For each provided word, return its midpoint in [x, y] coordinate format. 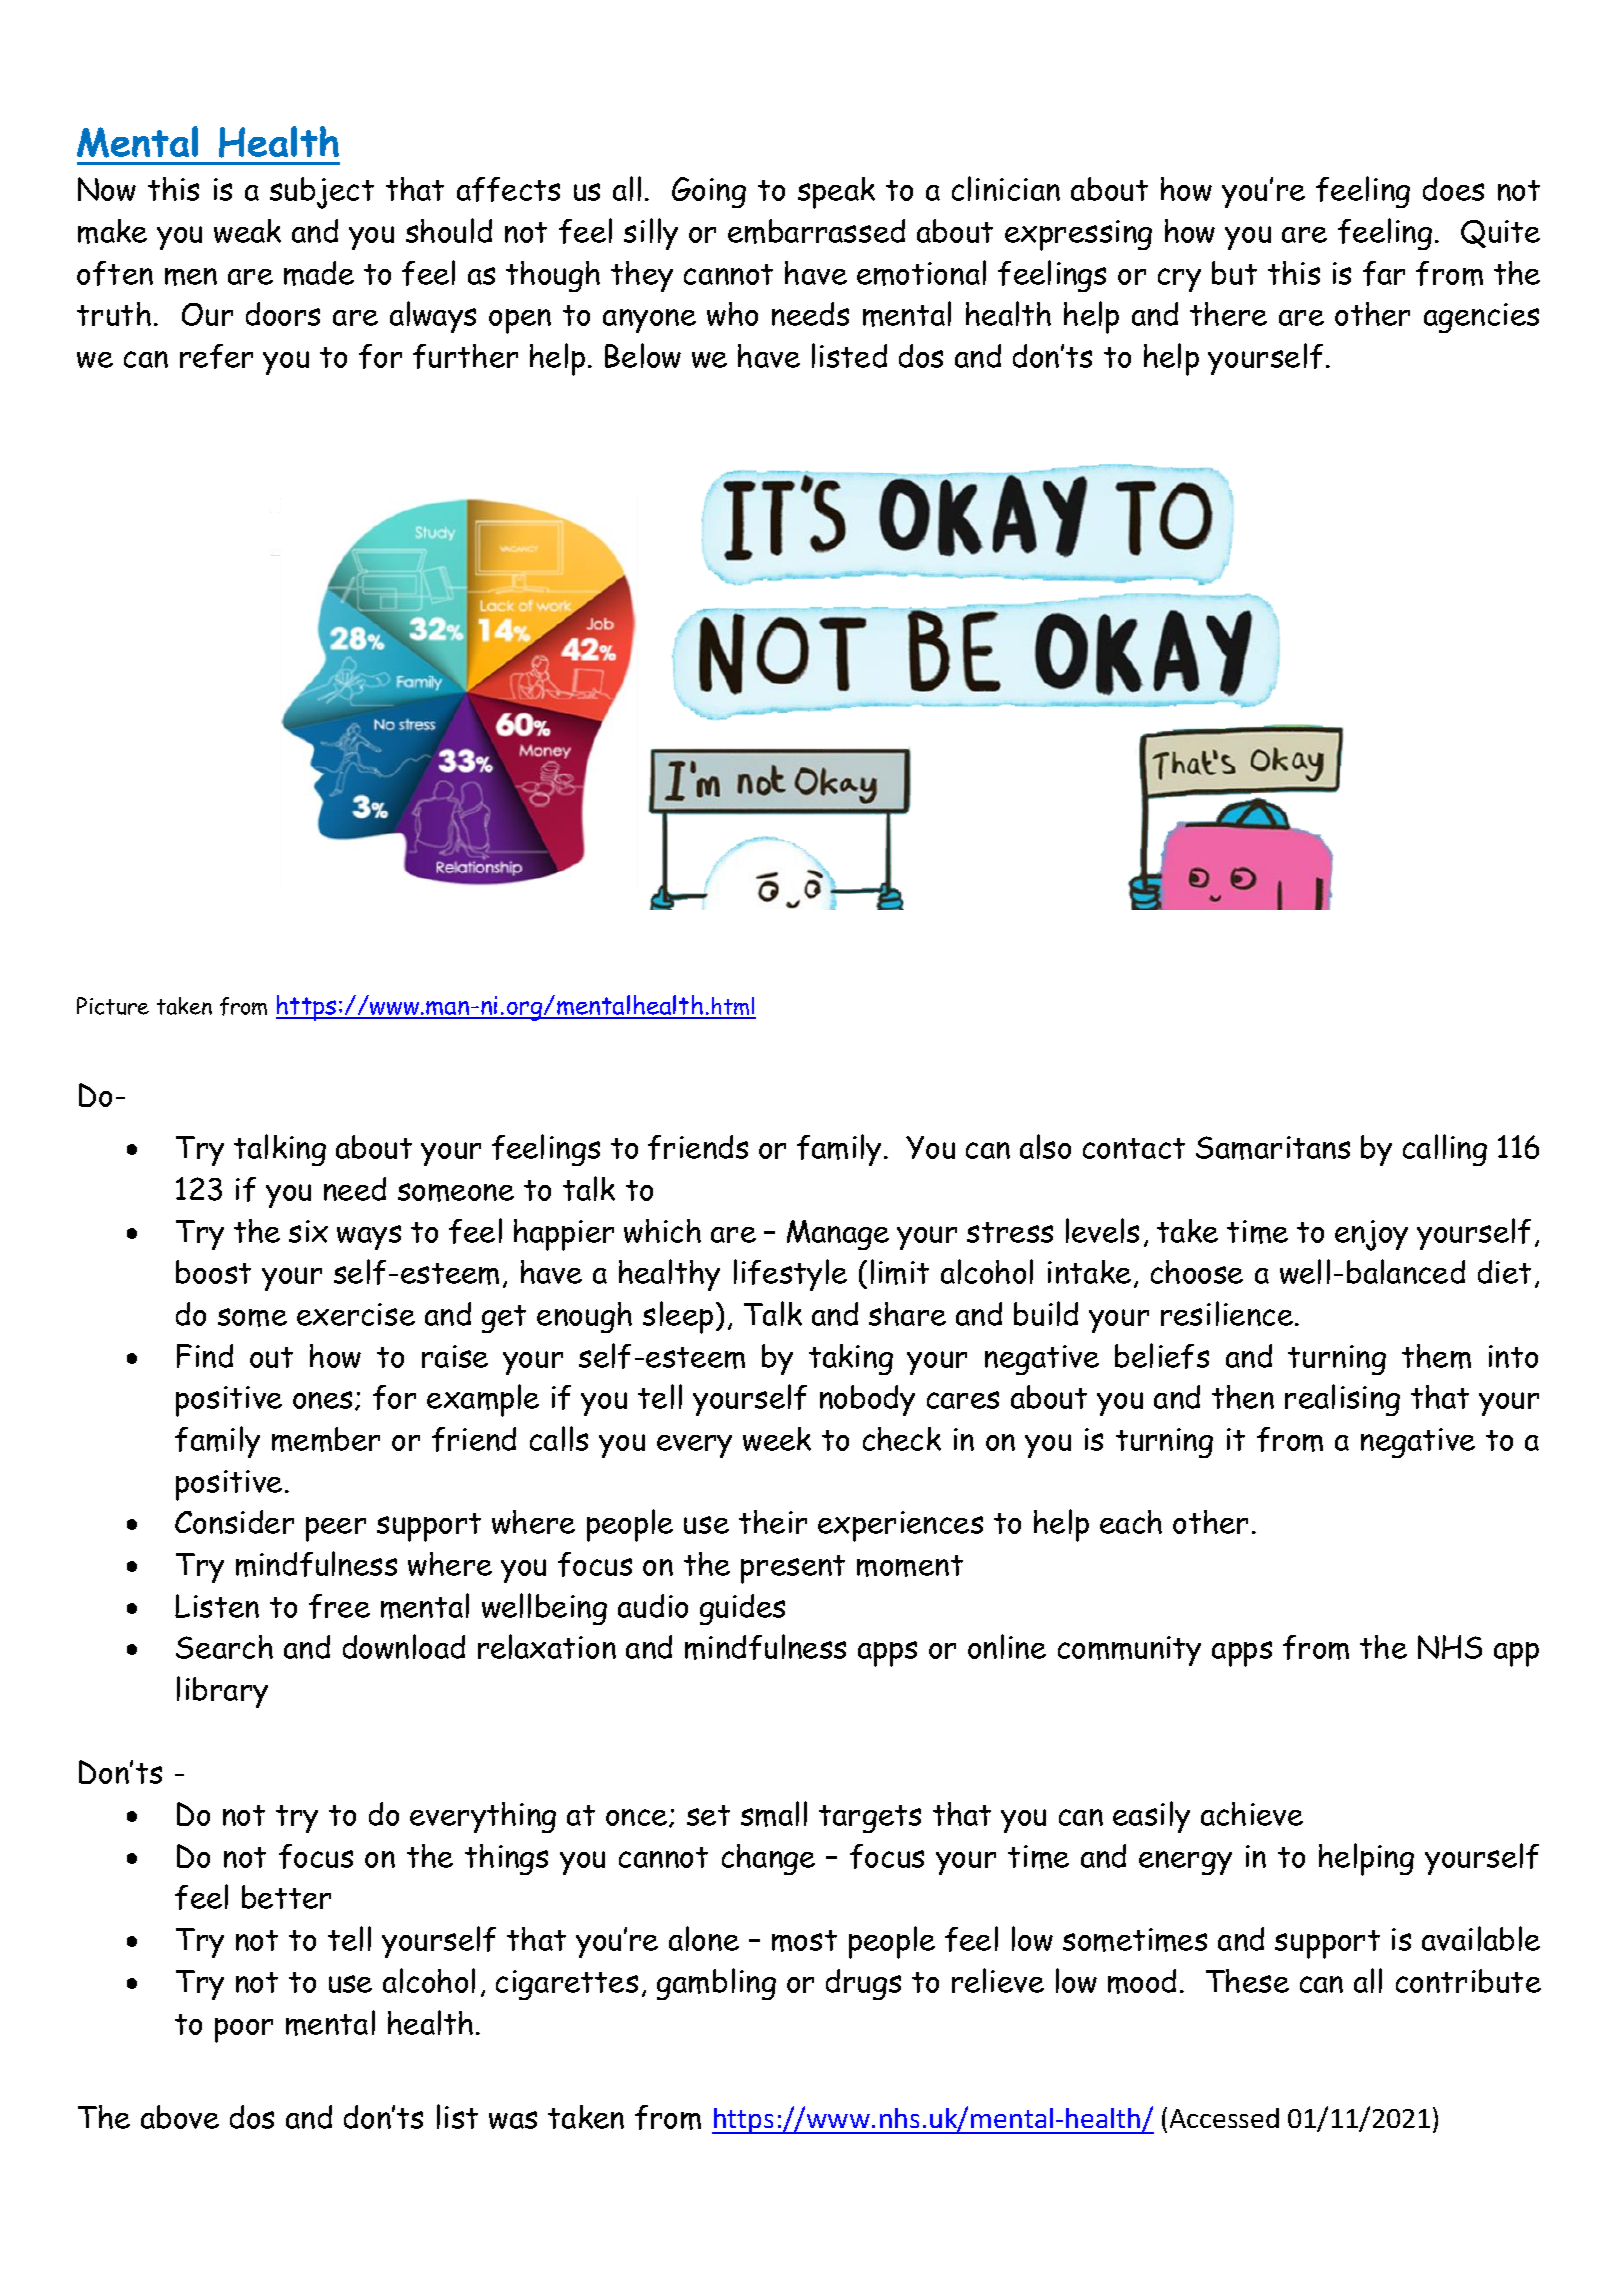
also [1045, 1146]
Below [643, 355]
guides [742, 1609]
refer [216, 356]
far [1384, 273]
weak [247, 231]
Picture [113, 1006]
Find [205, 1356]
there [1228, 314]
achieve [1252, 1814]
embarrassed [816, 231]
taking [851, 1359]
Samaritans [1273, 1148]
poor [244, 2030]
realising [1342, 1400]
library [222, 1692]
